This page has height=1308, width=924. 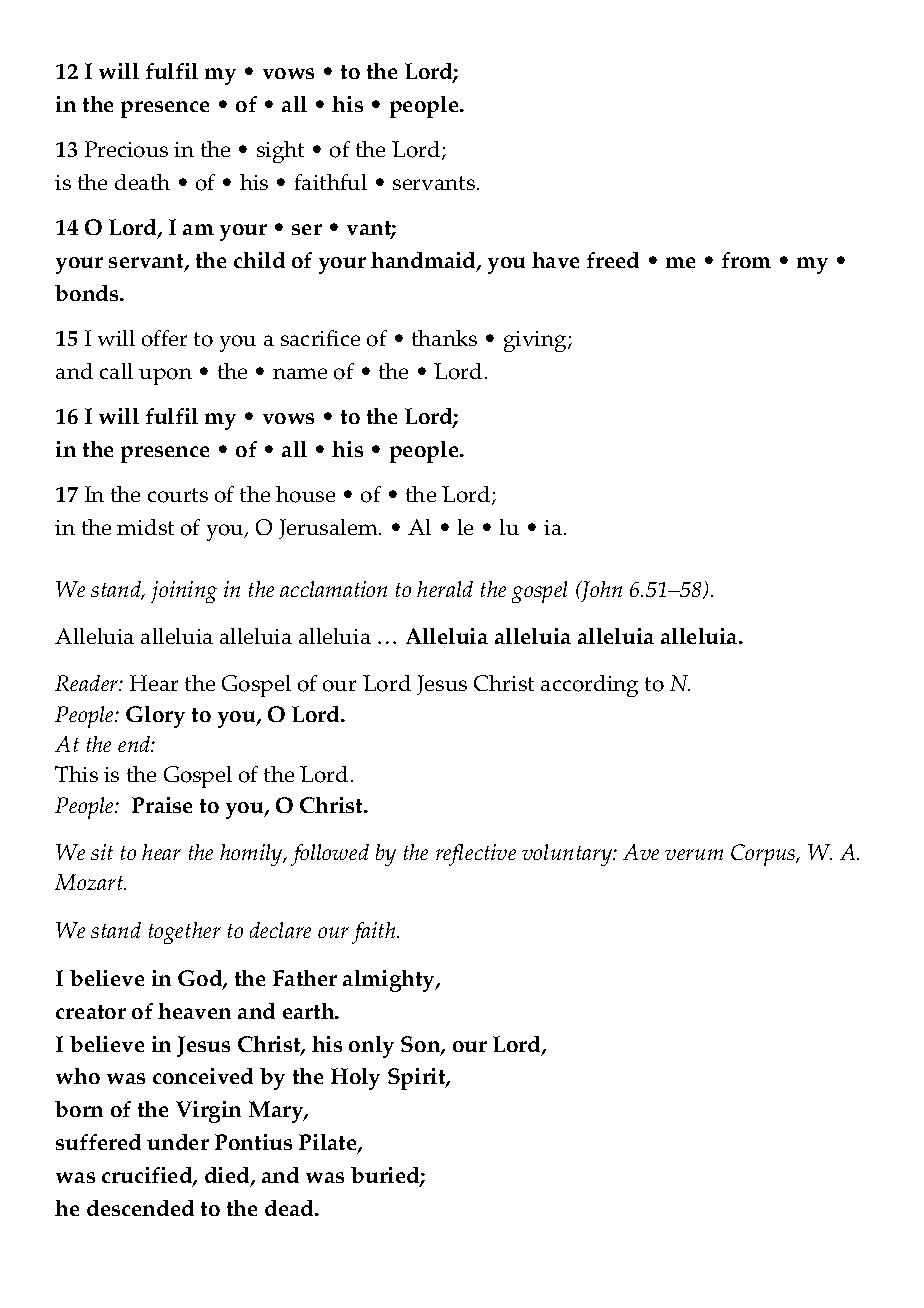 What do you see at coordinates (589, 686) in the page?
I see `according` at bounding box center [589, 686].
